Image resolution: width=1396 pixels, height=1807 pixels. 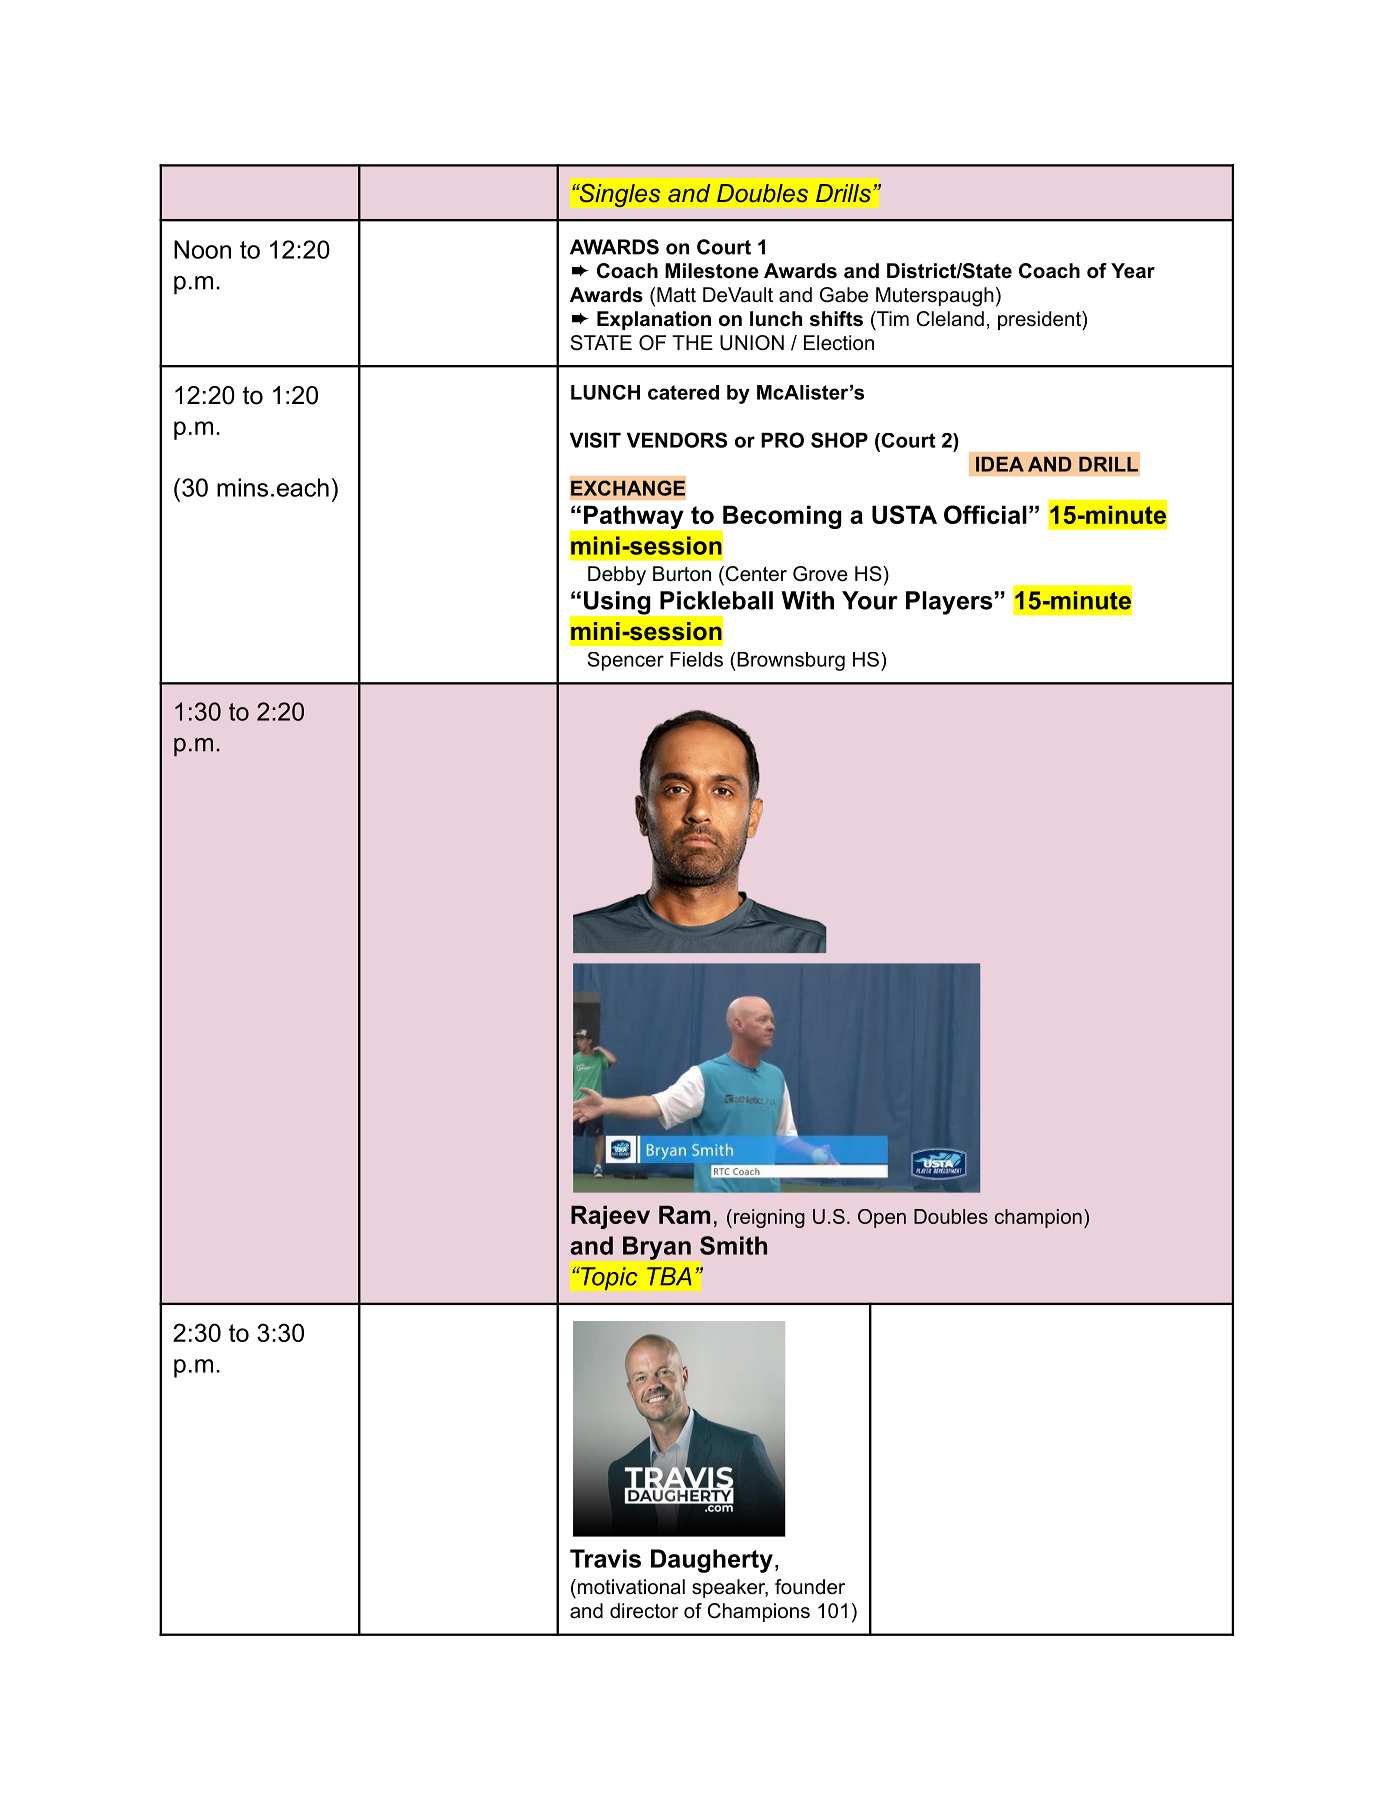 I want to click on Open, so click(x=882, y=1218).
